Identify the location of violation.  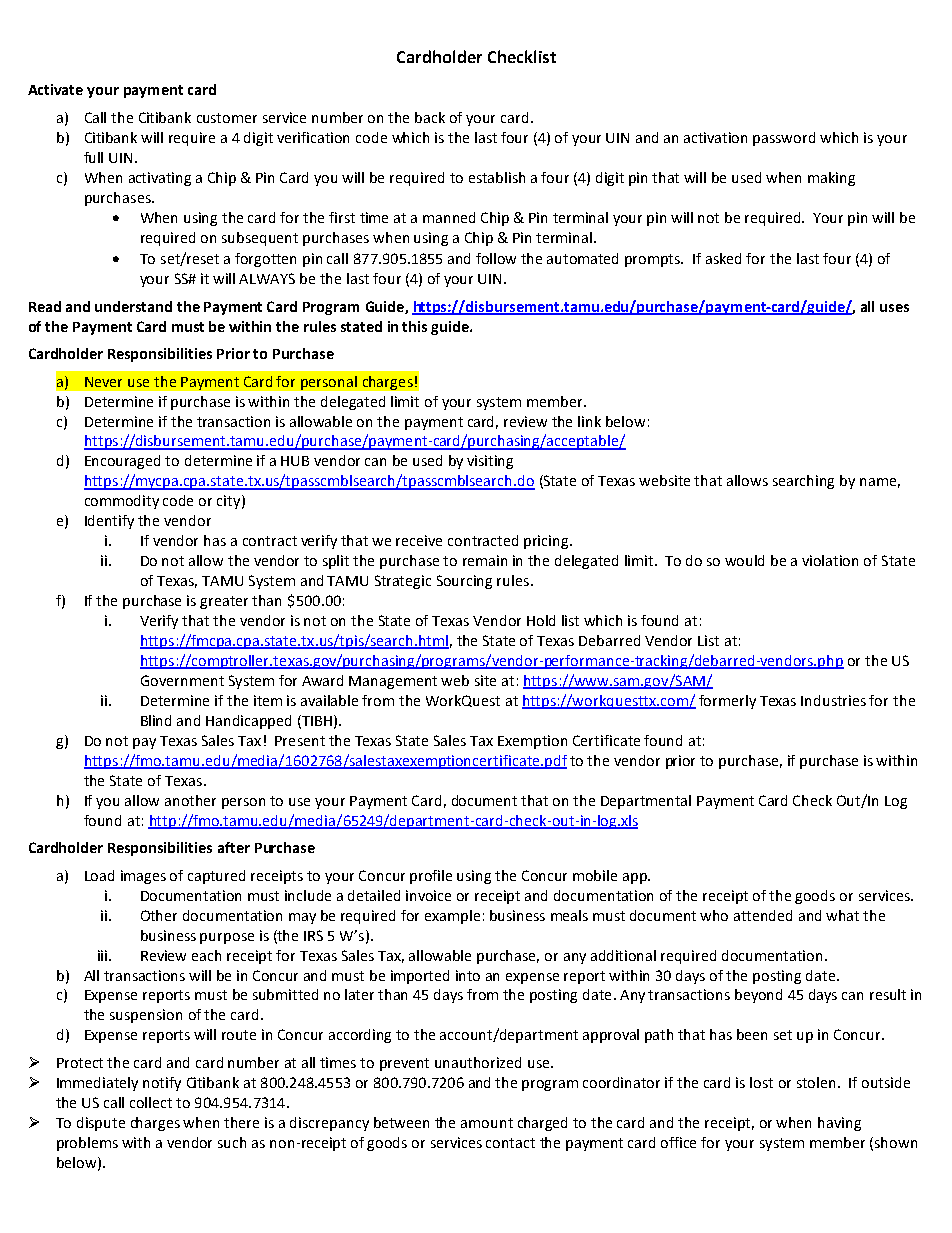
(830, 560).
